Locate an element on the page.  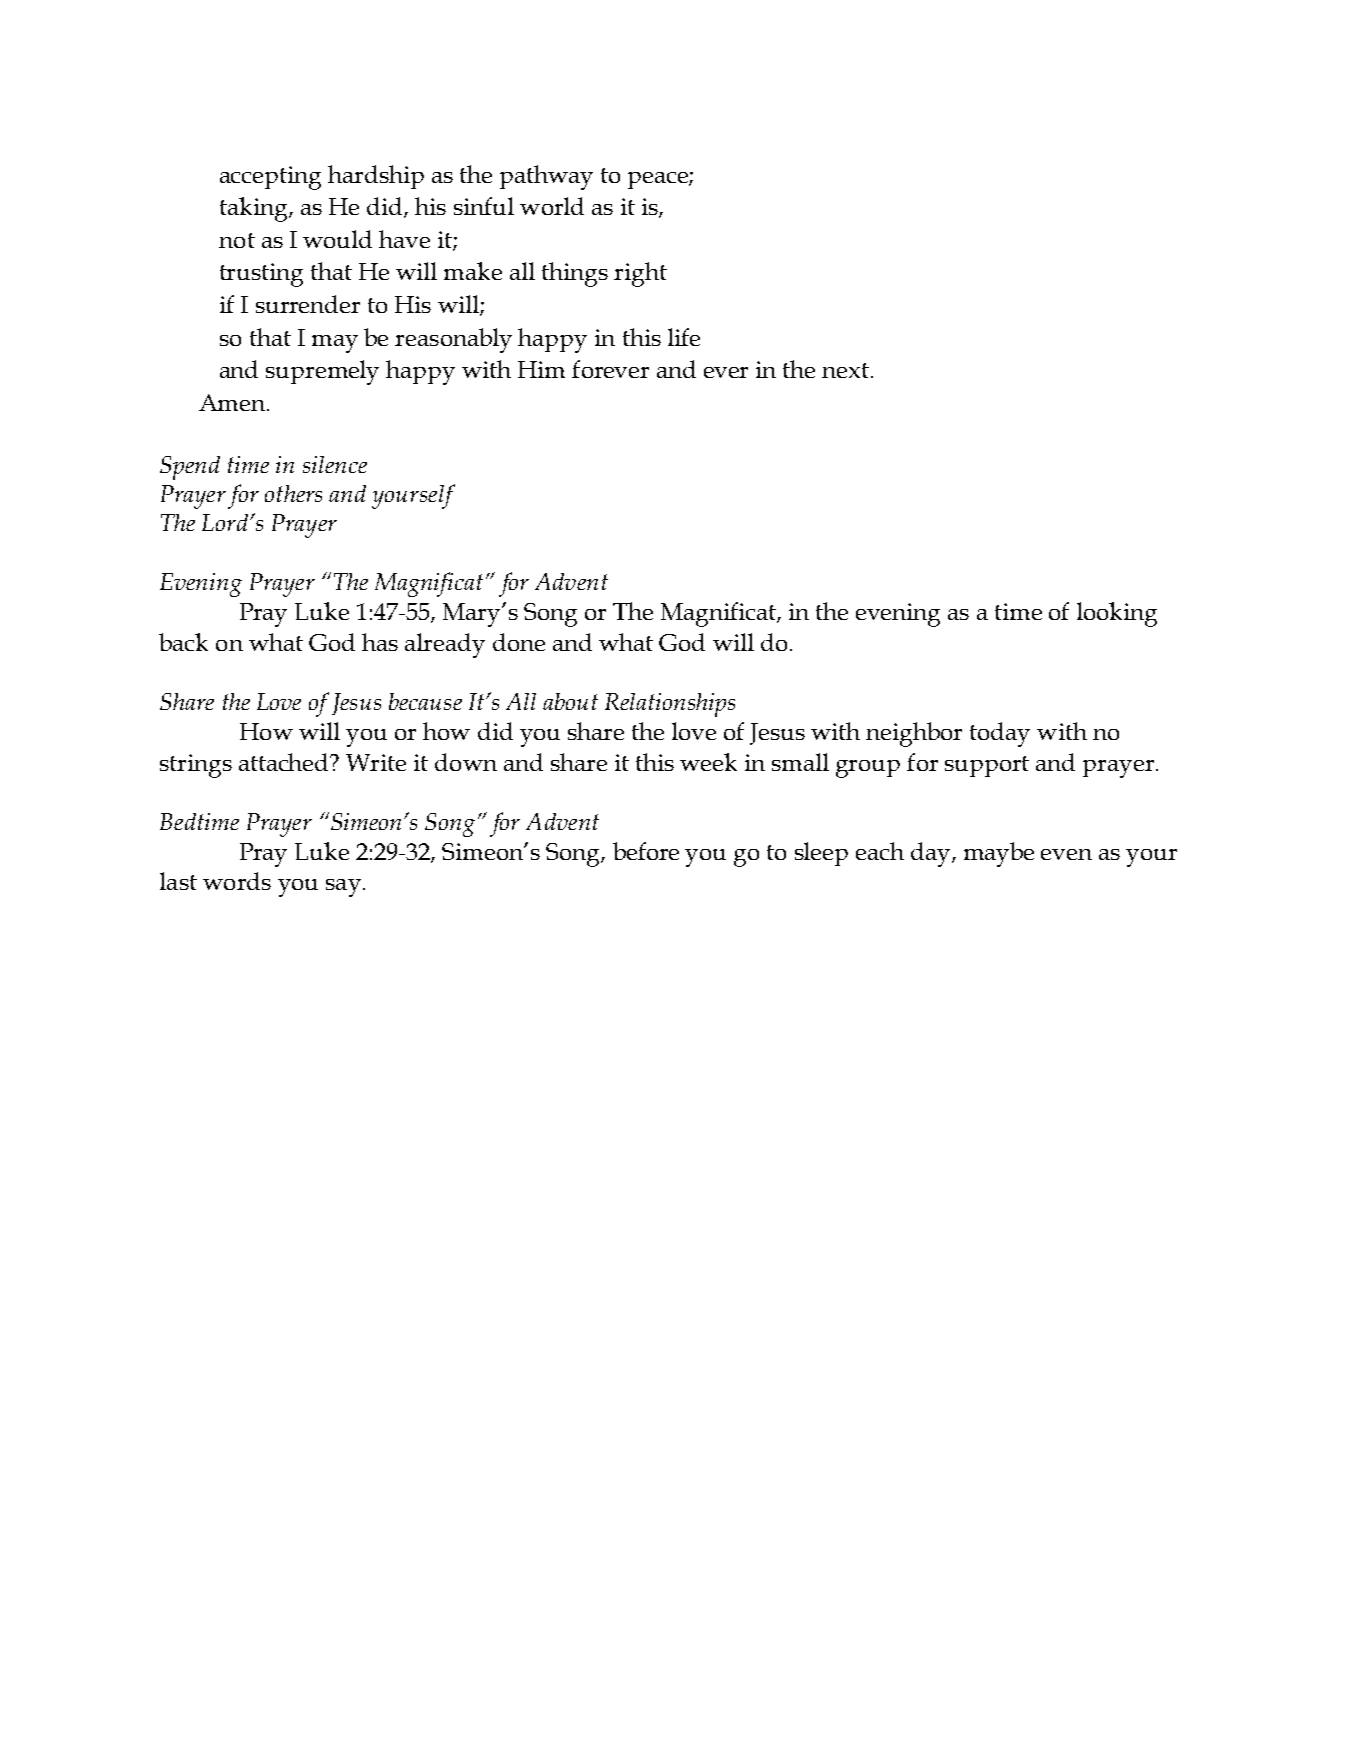
next is located at coordinates (847, 370).
